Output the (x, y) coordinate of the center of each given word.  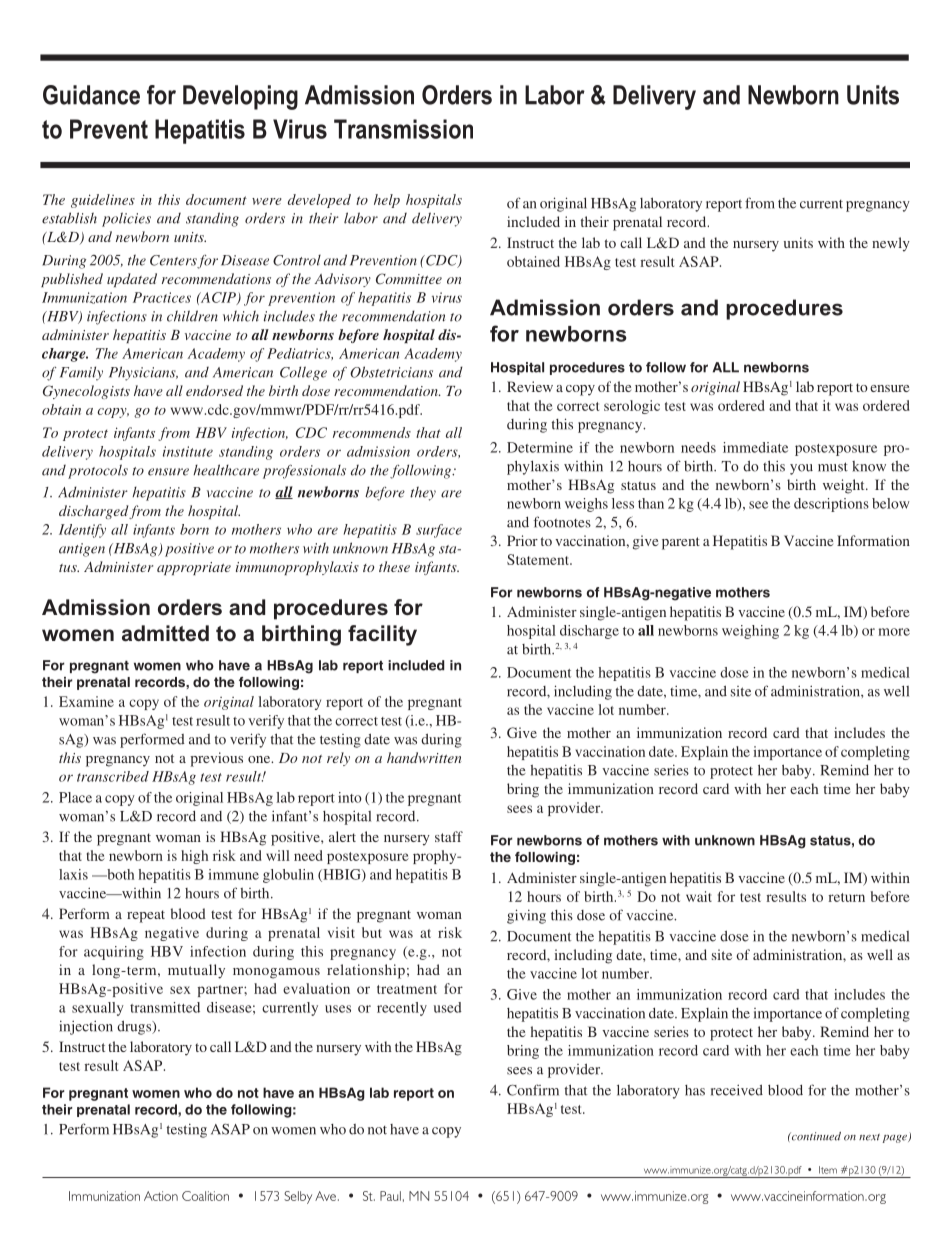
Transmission (403, 129)
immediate (755, 447)
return (846, 897)
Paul (390, 1196)
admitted (165, 633)
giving (526, 916)
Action (161, 1196)
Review (530, 386)
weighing (750, 632)
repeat (146, 916)
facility (382, 635)
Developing (240, 97)
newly (891, 244)
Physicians (143, 373)
